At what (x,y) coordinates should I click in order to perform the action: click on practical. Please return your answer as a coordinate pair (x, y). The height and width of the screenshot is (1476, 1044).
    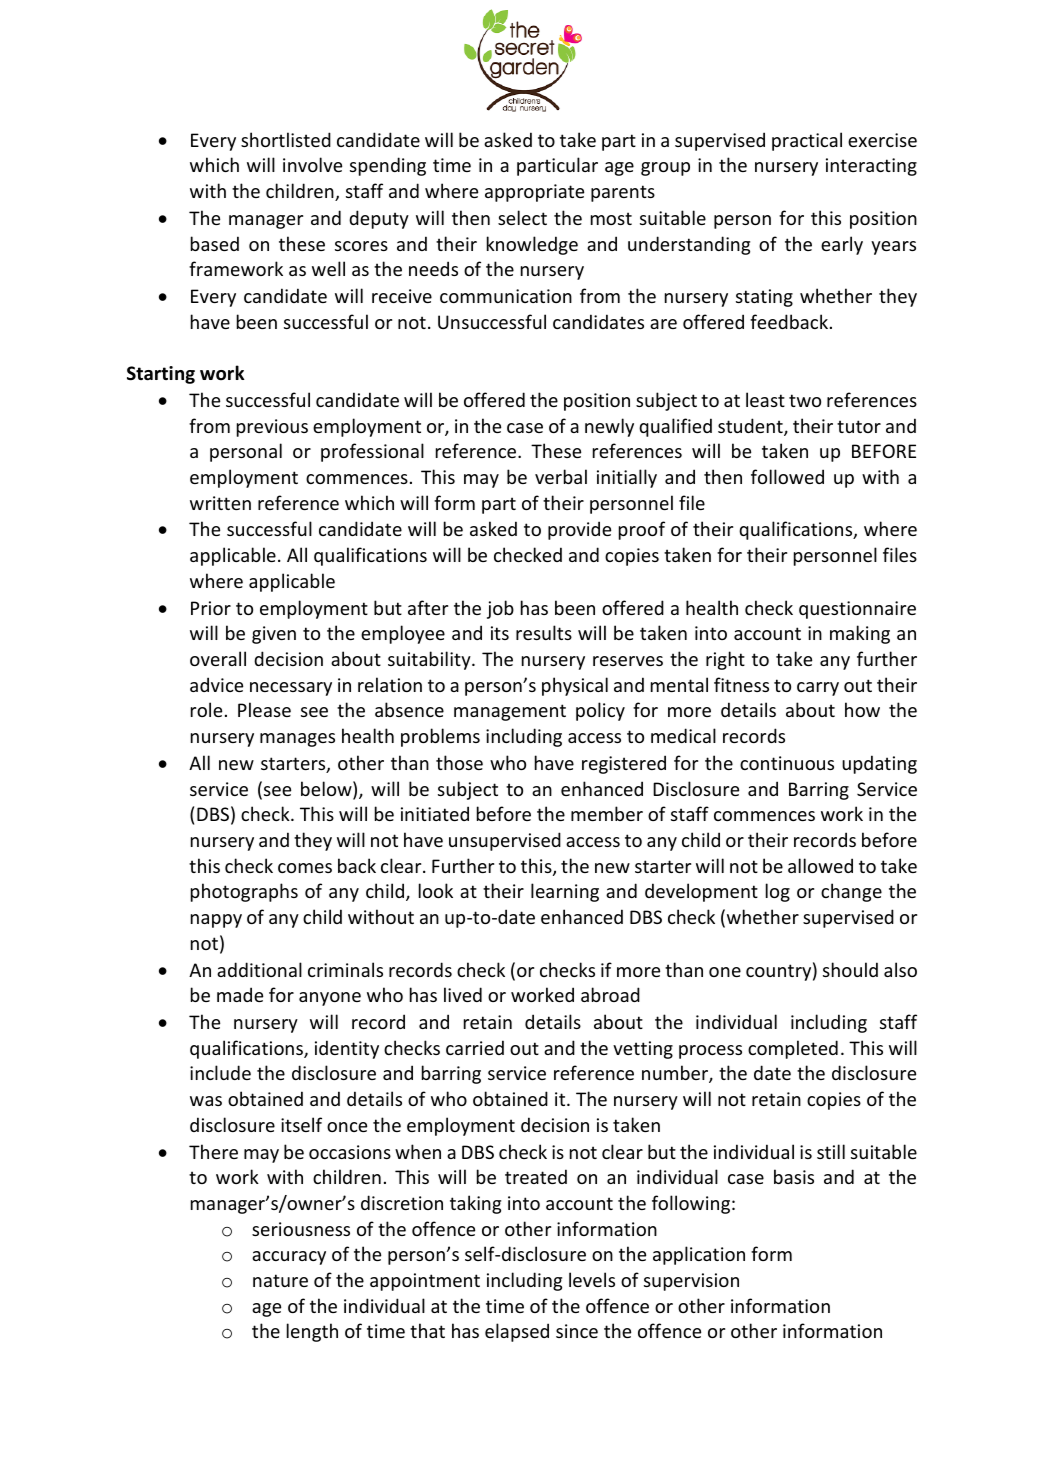
    Looking at the image, I should click on (807, 141).
